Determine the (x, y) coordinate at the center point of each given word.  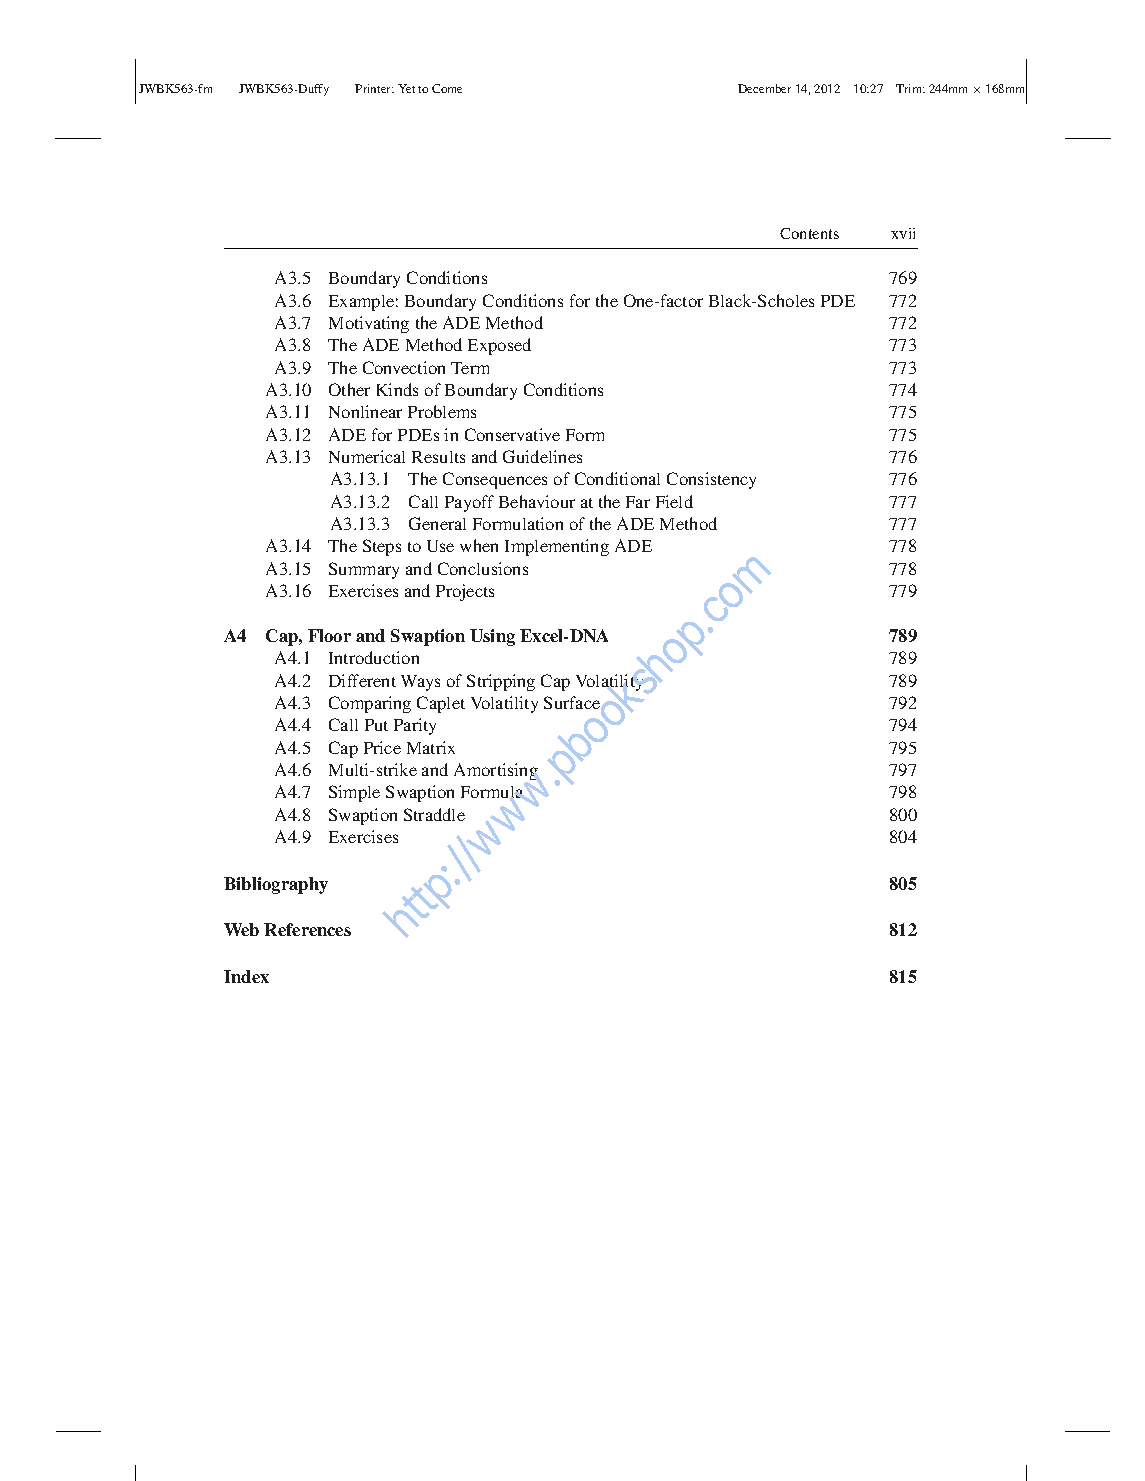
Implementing (557, 547)
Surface (572, 702)
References (307, 929)
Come (447, 88)
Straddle (434, 814)
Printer (374, 88)
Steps (382, 547)
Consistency (711, 480)
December (764, 88)
